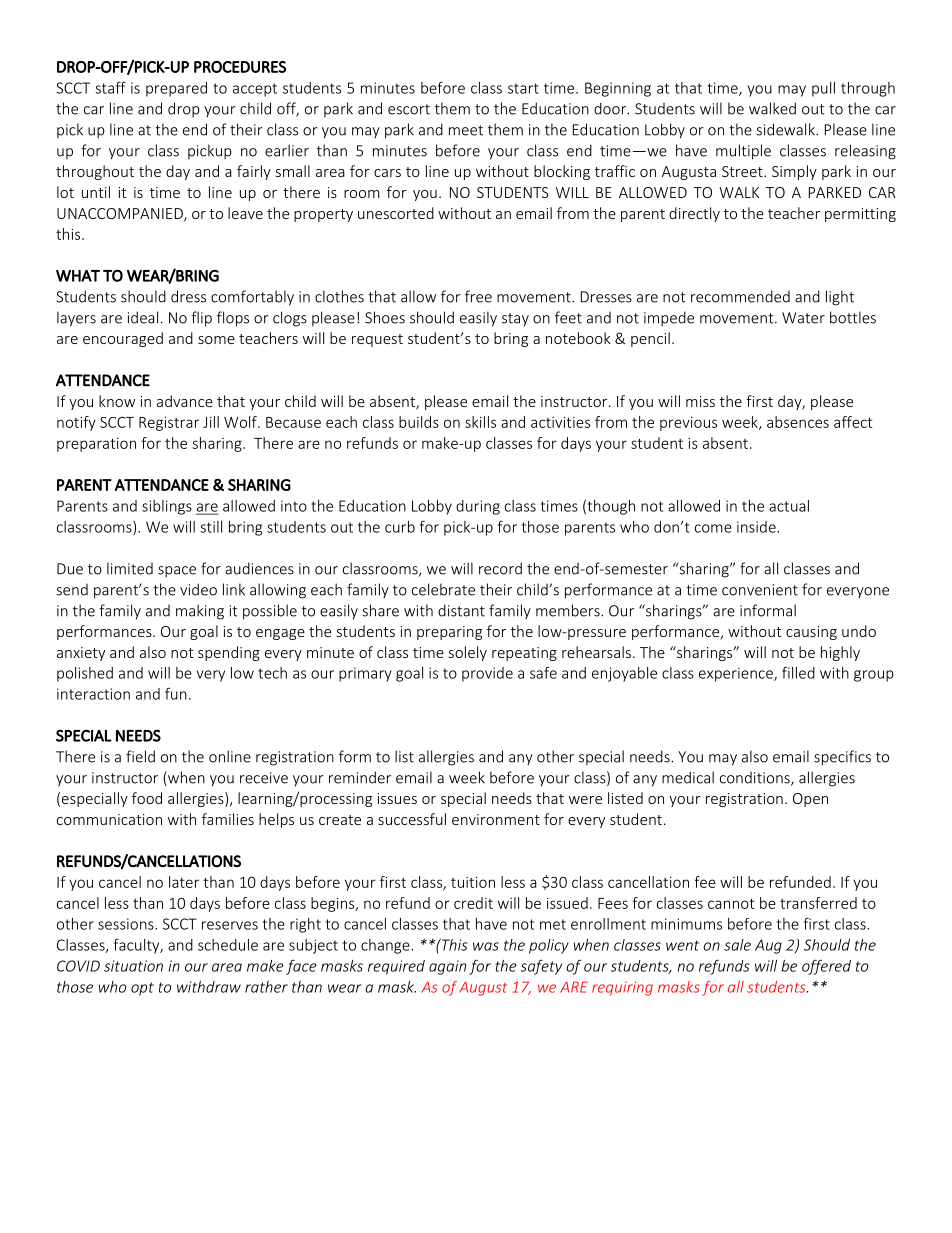  What do you see at coordinates (143, 317) in the image?
I see `ideal` at bounding box center [143, 317].
